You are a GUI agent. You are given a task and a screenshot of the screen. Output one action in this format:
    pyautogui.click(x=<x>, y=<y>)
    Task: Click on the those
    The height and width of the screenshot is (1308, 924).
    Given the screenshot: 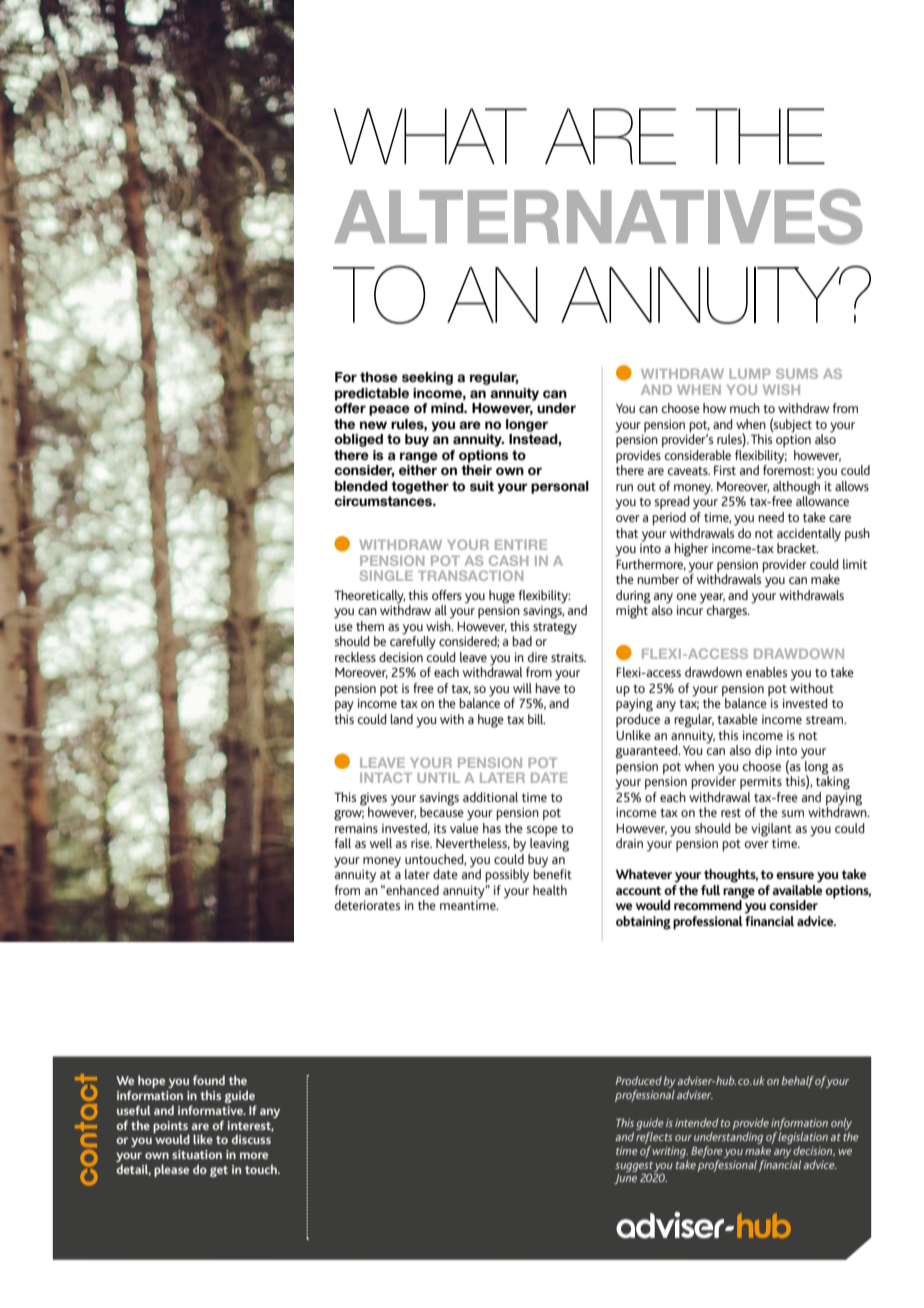 What is the action you would take?
    pyautogui.click(x=379, y=377)
